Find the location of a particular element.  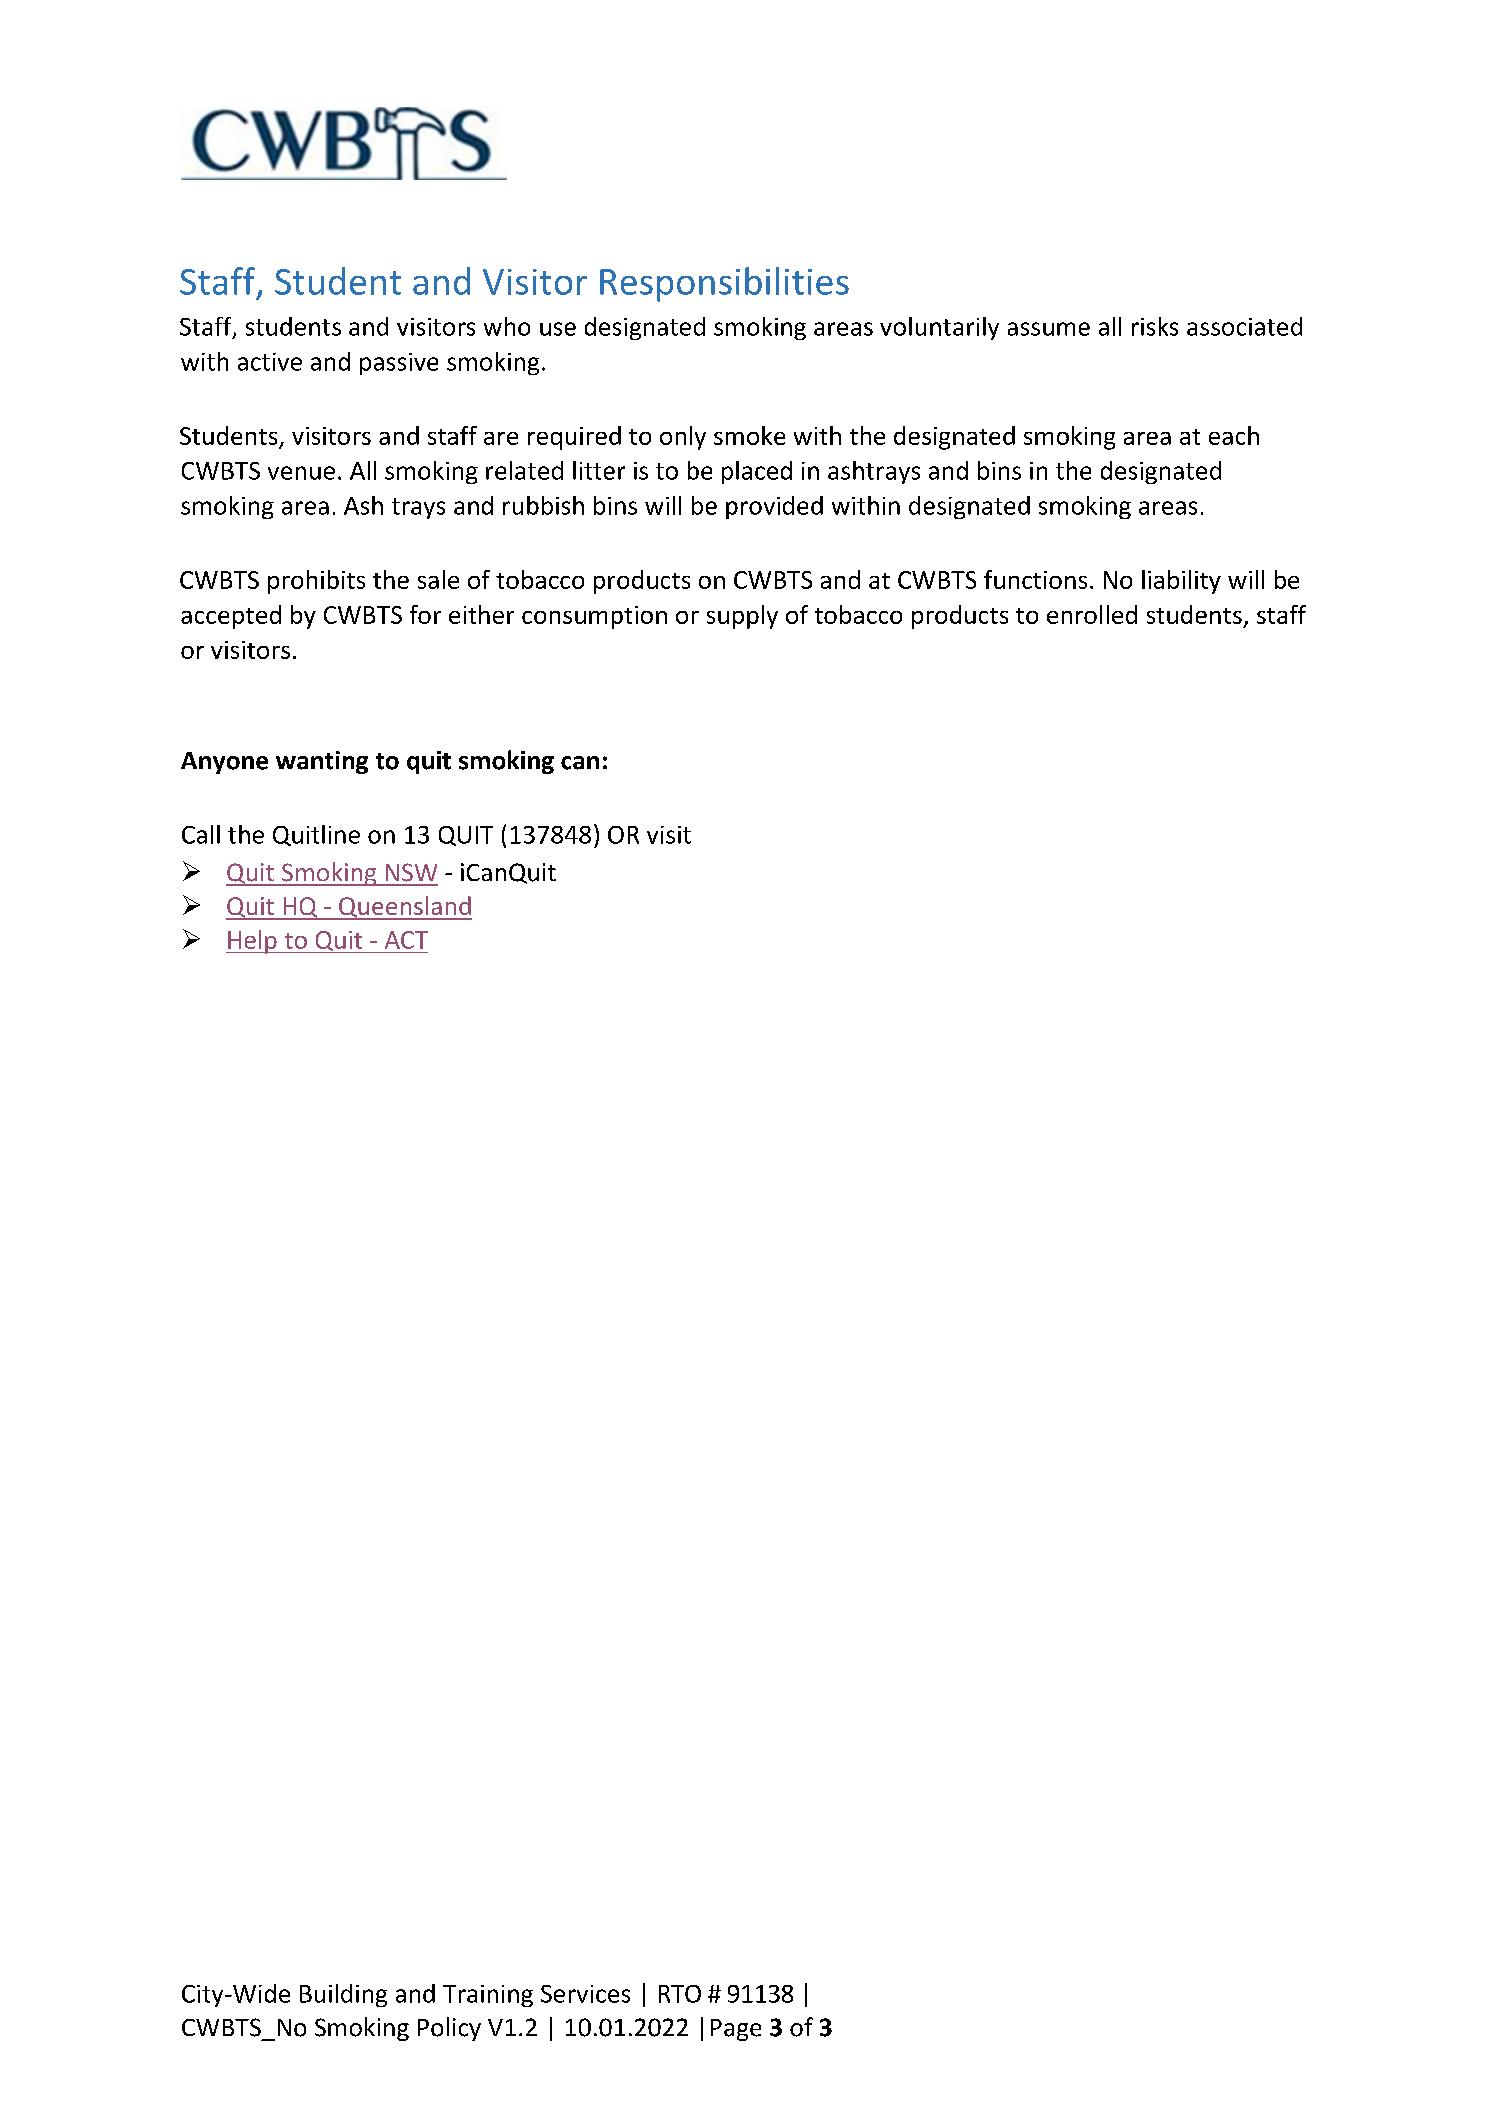

Building is located at coordinates (343, 1995).
